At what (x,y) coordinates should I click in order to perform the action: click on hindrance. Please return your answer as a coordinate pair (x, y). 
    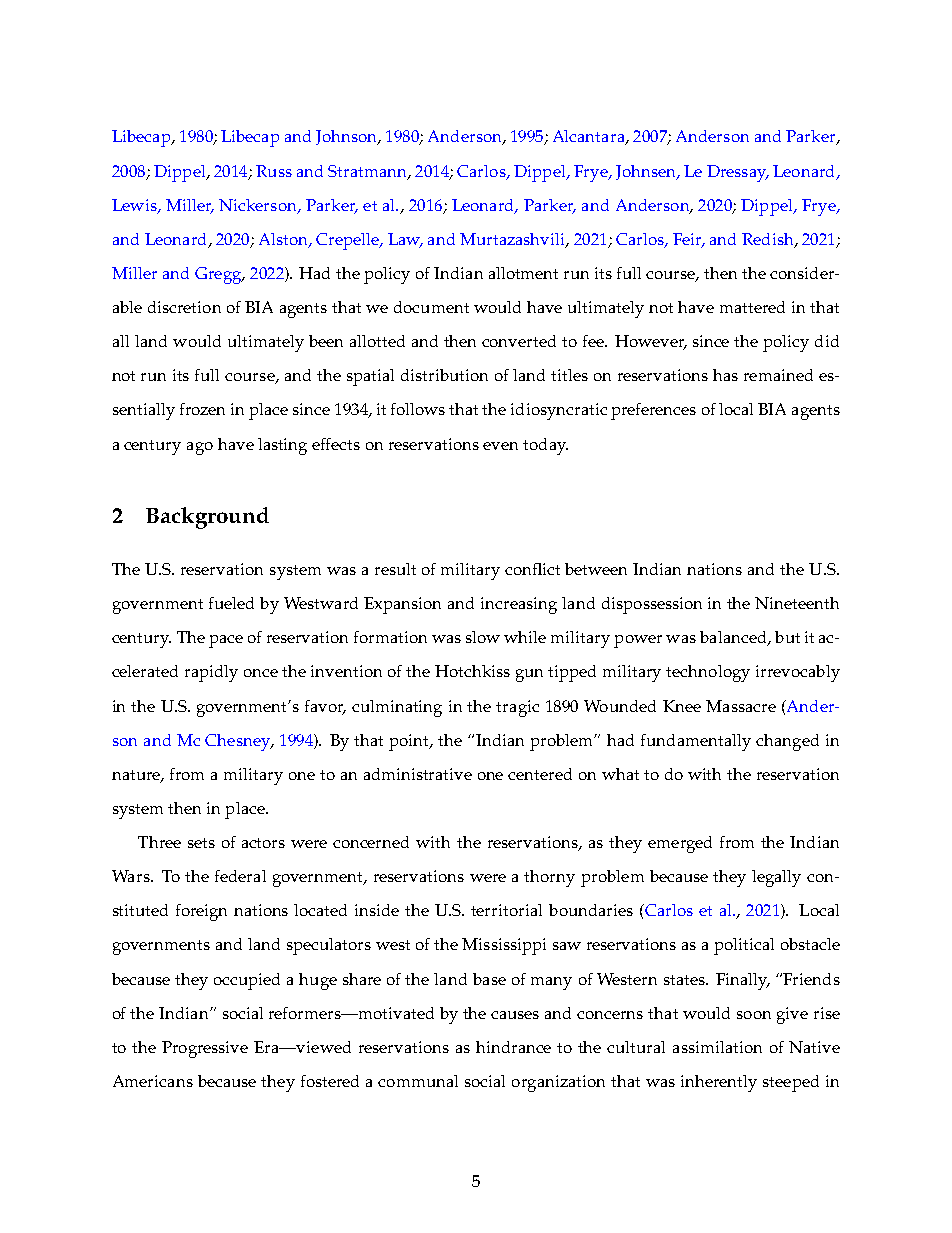
    Looking at the image, I should click on (513, 1047).
